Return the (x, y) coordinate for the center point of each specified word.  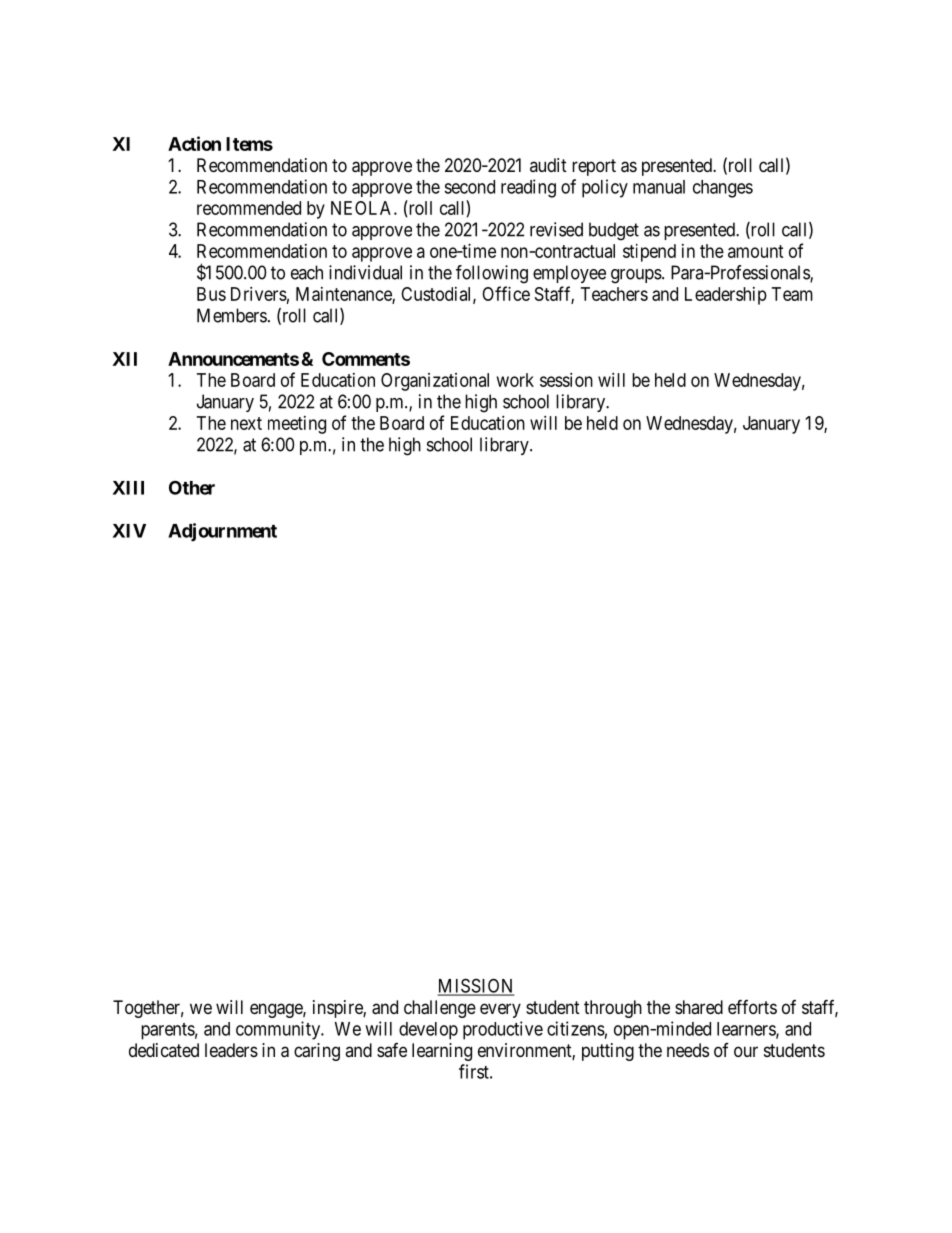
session (566, 380)
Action (194, 143)
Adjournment (222, 532)
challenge (440, 1009)
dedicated (164, 1050)
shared (699, 1007)
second (469, 187)
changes (723, 189)
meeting (297, 425)
